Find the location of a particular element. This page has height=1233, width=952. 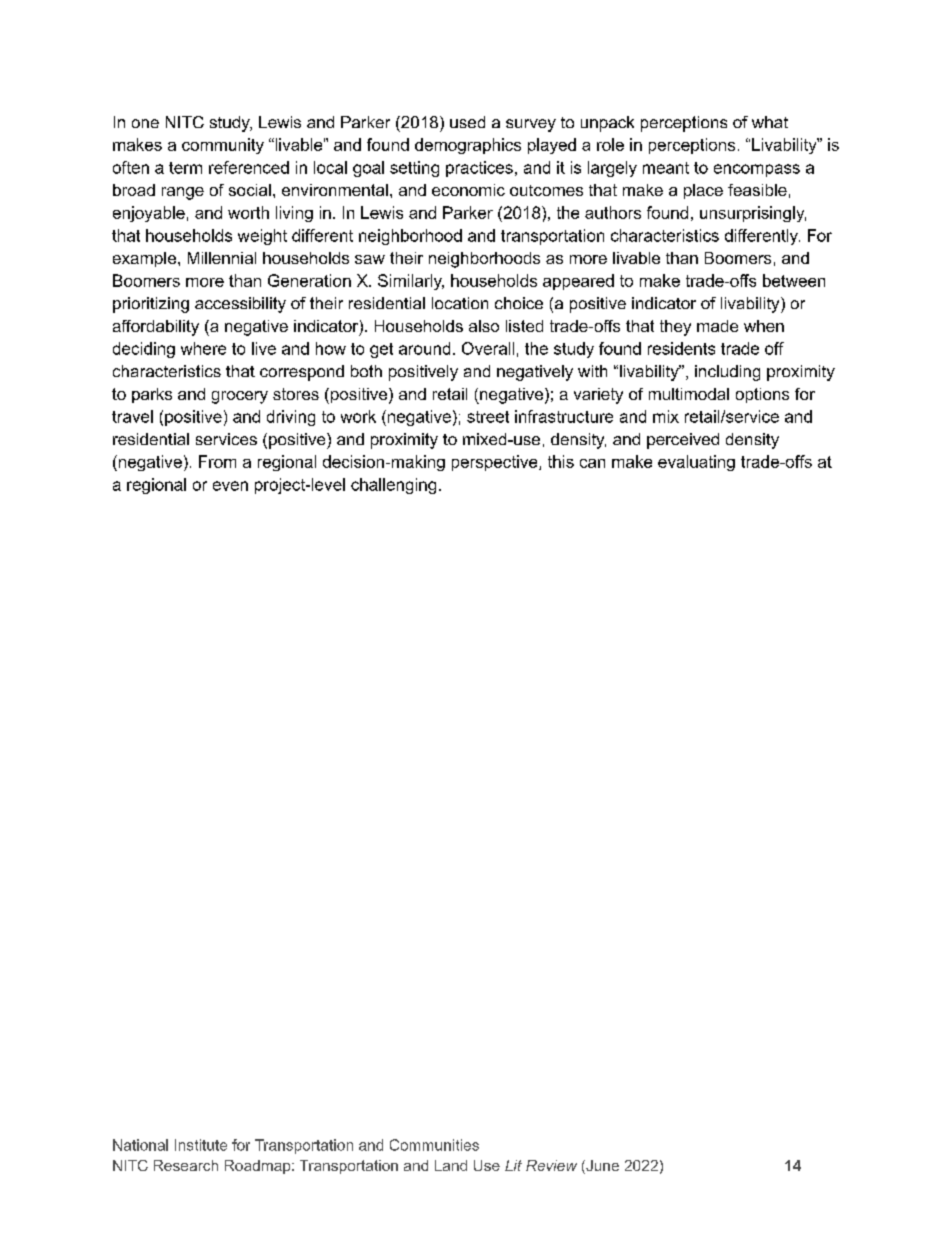

June is located at coordinates (601, 1167).
